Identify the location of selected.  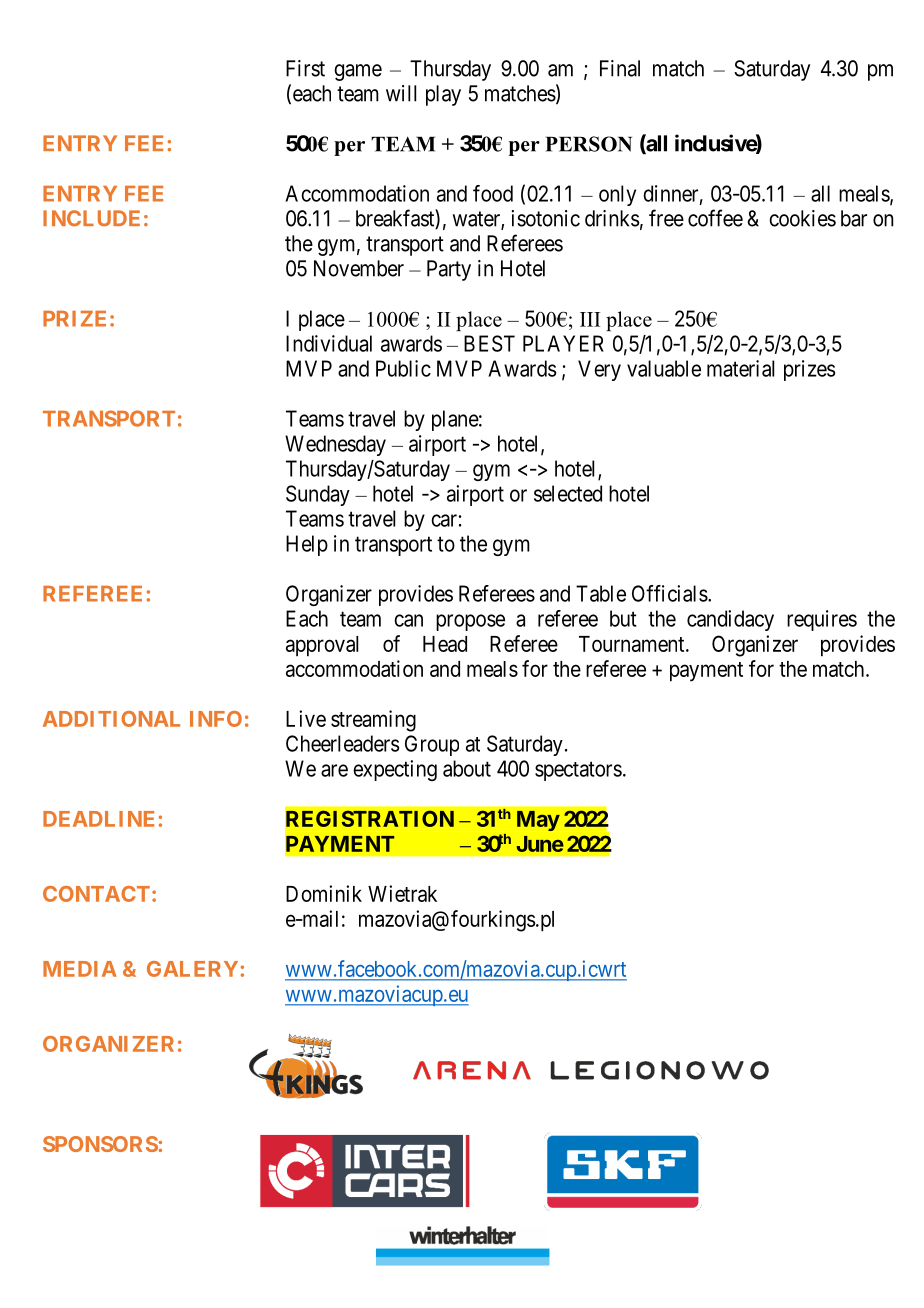
(568, 493).
